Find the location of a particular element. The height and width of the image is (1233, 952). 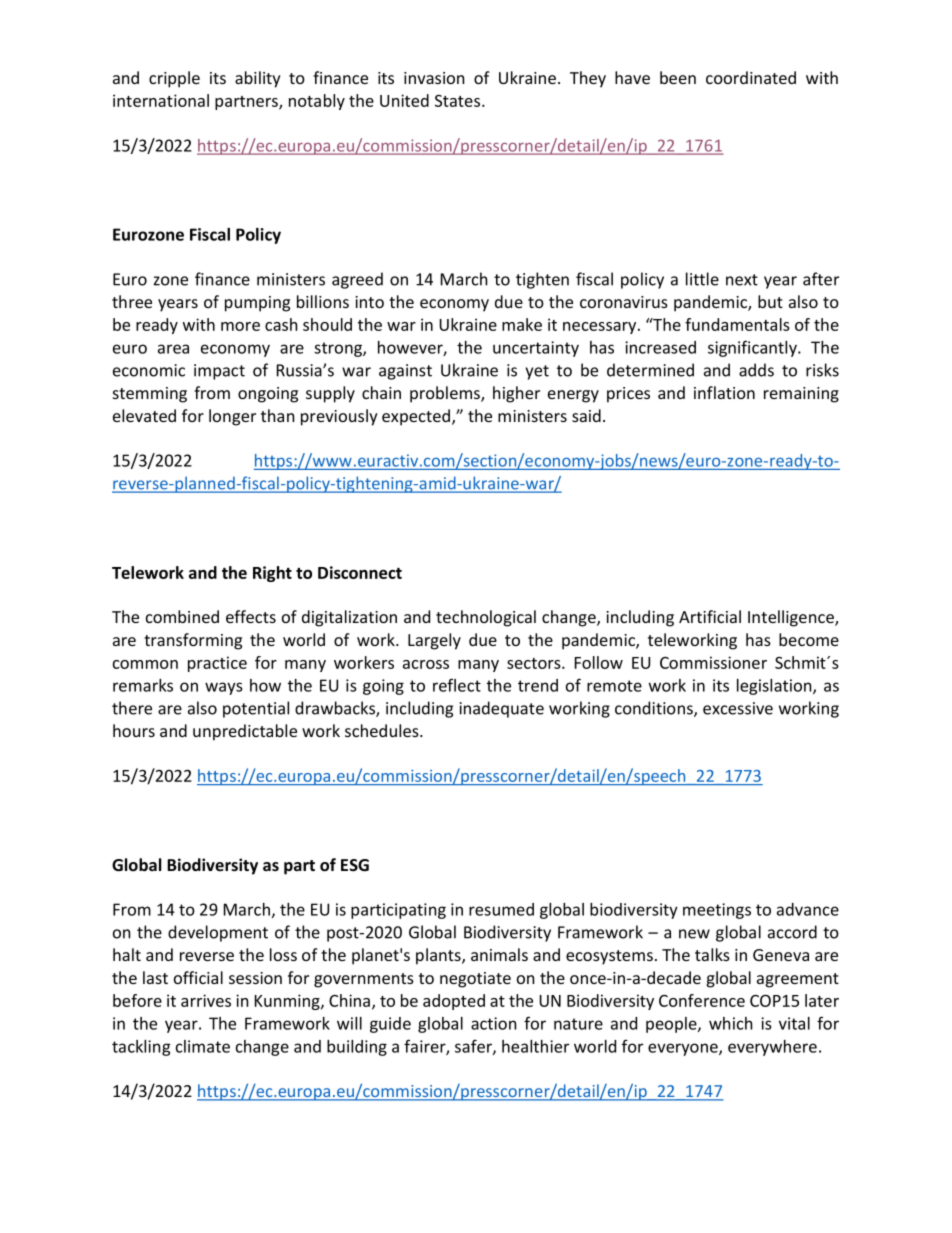

States is located at coordinates (459, 101).
